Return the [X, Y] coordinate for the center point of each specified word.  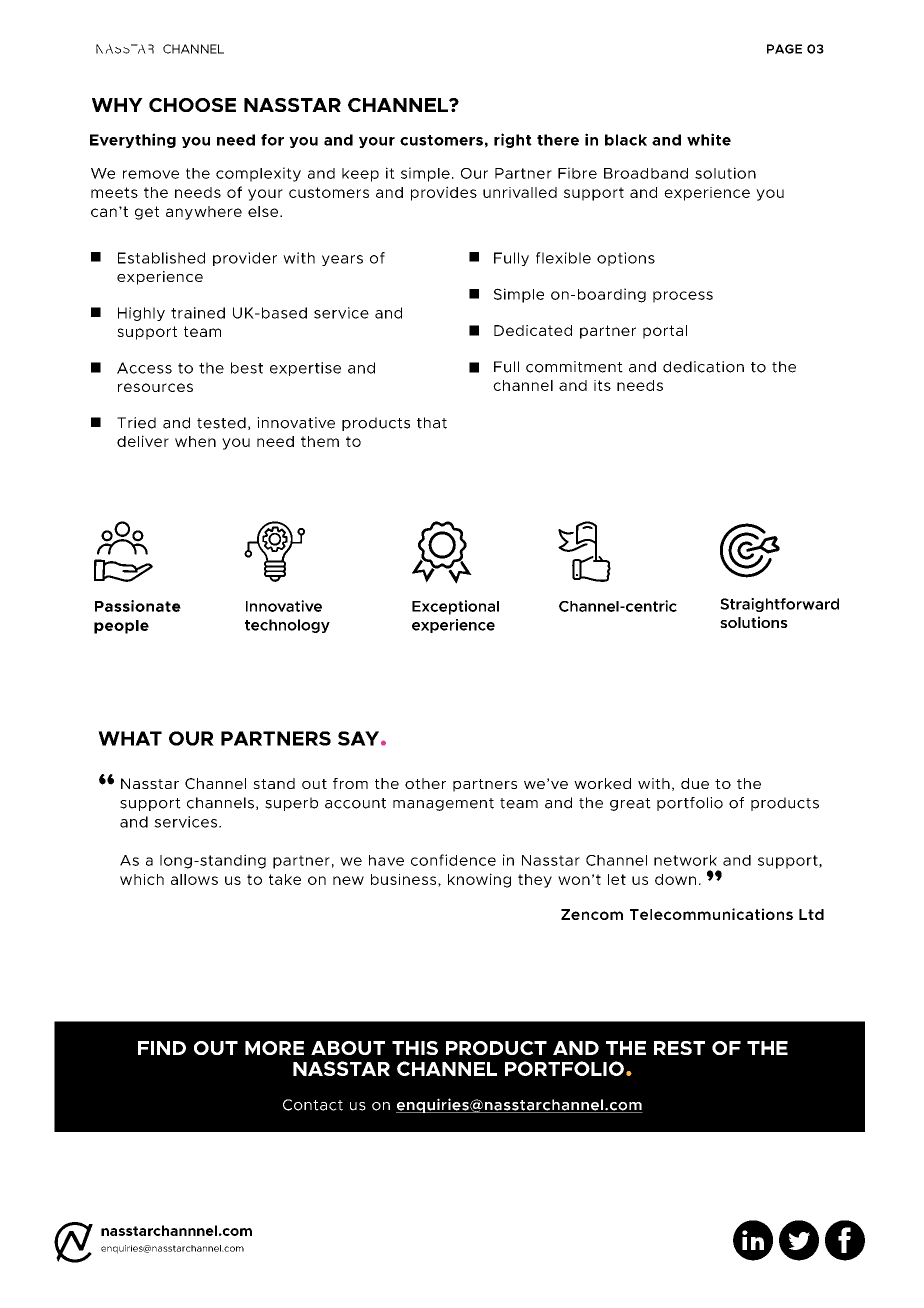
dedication [703, 367]
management [443, 804]
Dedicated [533, 330]
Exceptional [455, 607]
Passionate [138, 606]
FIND [162, 1048]
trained [198, 313]
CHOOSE [192, 105]
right [513, 140]
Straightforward [779, 605]
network [685, 860]
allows [194, 879]
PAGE [784, 49]
